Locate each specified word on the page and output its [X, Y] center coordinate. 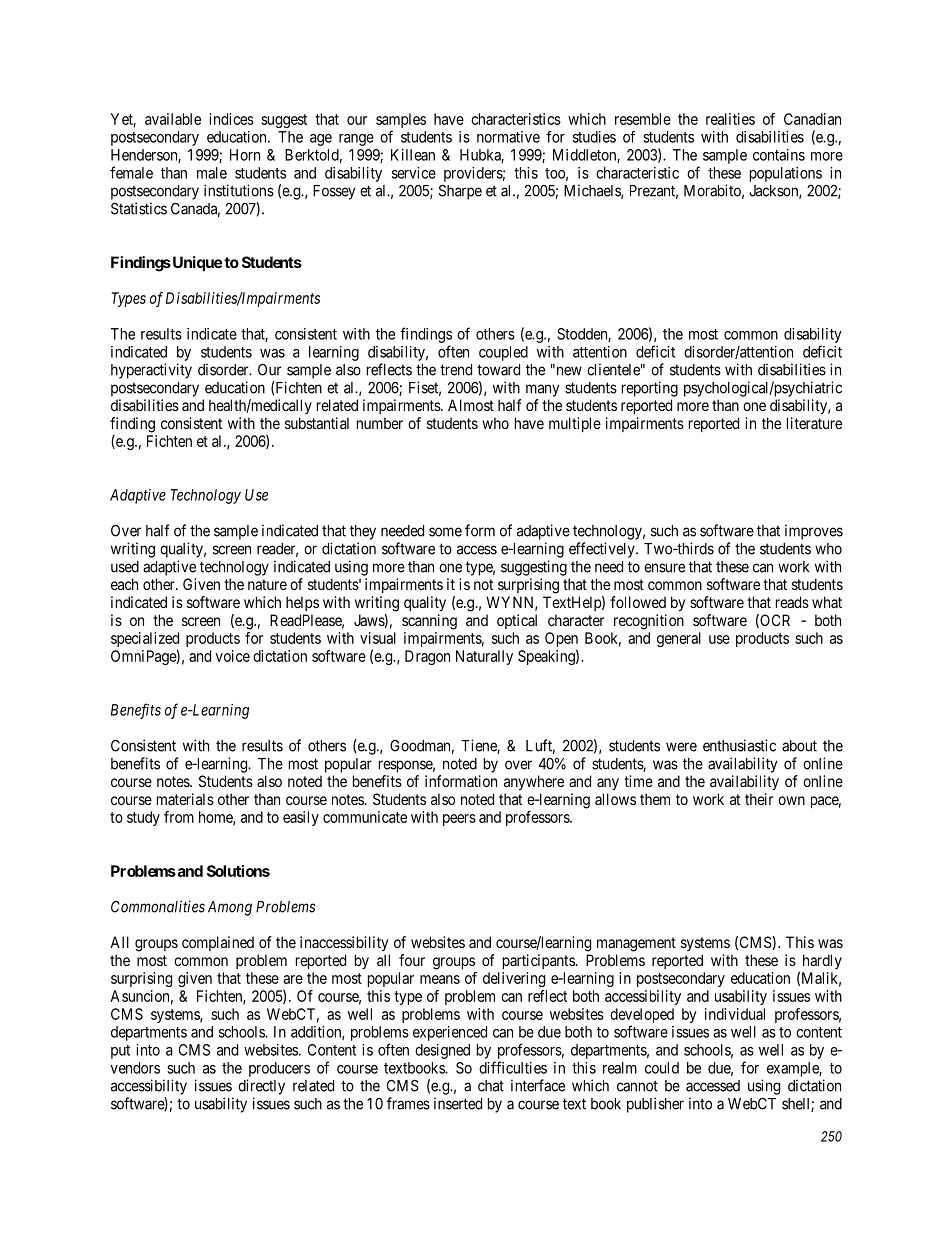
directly [261, 1087]
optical [517, 621]
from [179, 817]
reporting [650, 389]
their [759, 799]
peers [459, 820]
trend [456, 370]
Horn [245, 155]
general [679, 639]
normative [508, 137]
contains [779, 155]
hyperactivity [151, 371]
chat [491, 1086]
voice [232, 656]
